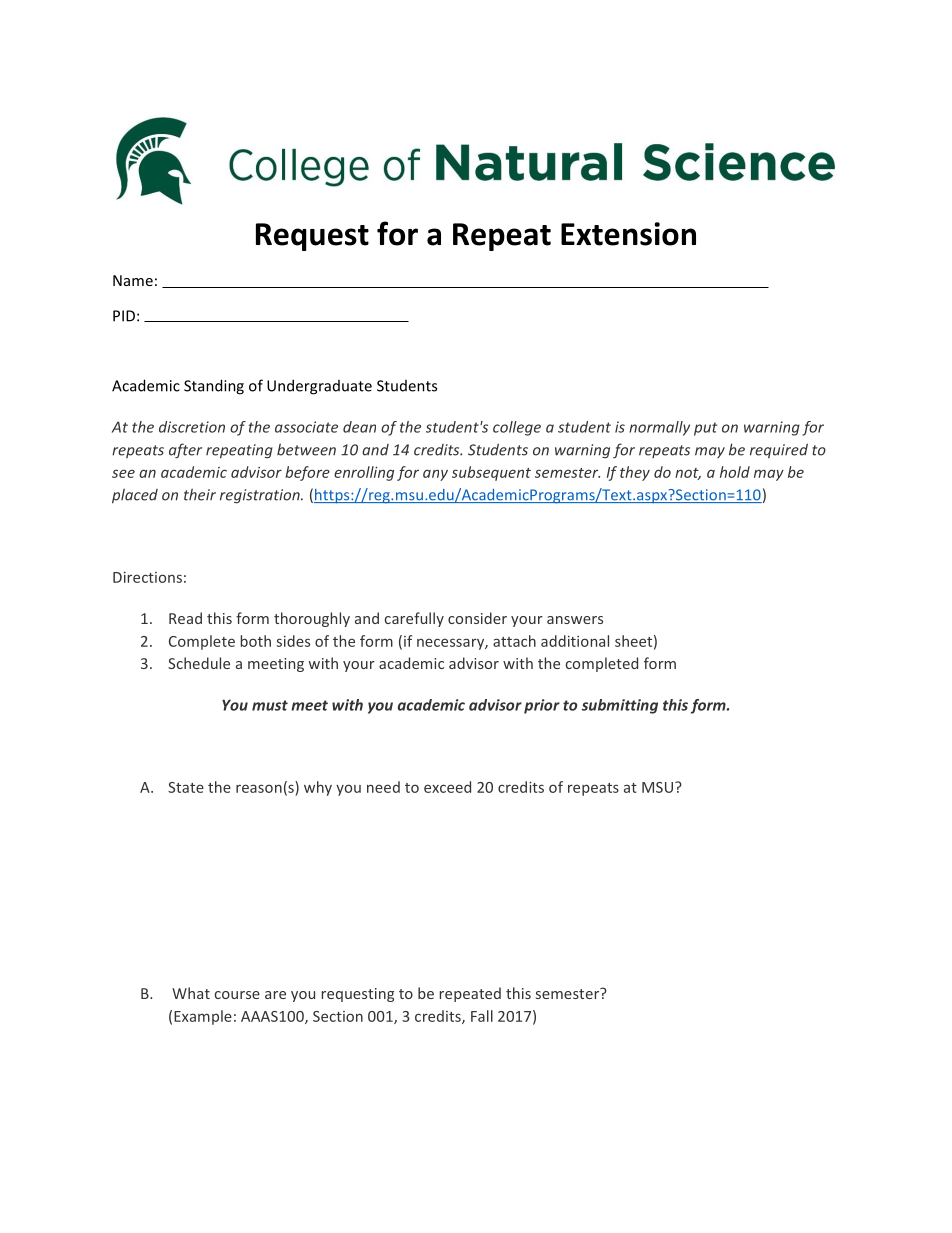 This document has height=1233, width=952. What do you see at coordinates (477, 618) in the document?
I see `consider` at bounding box center [477, 618].
